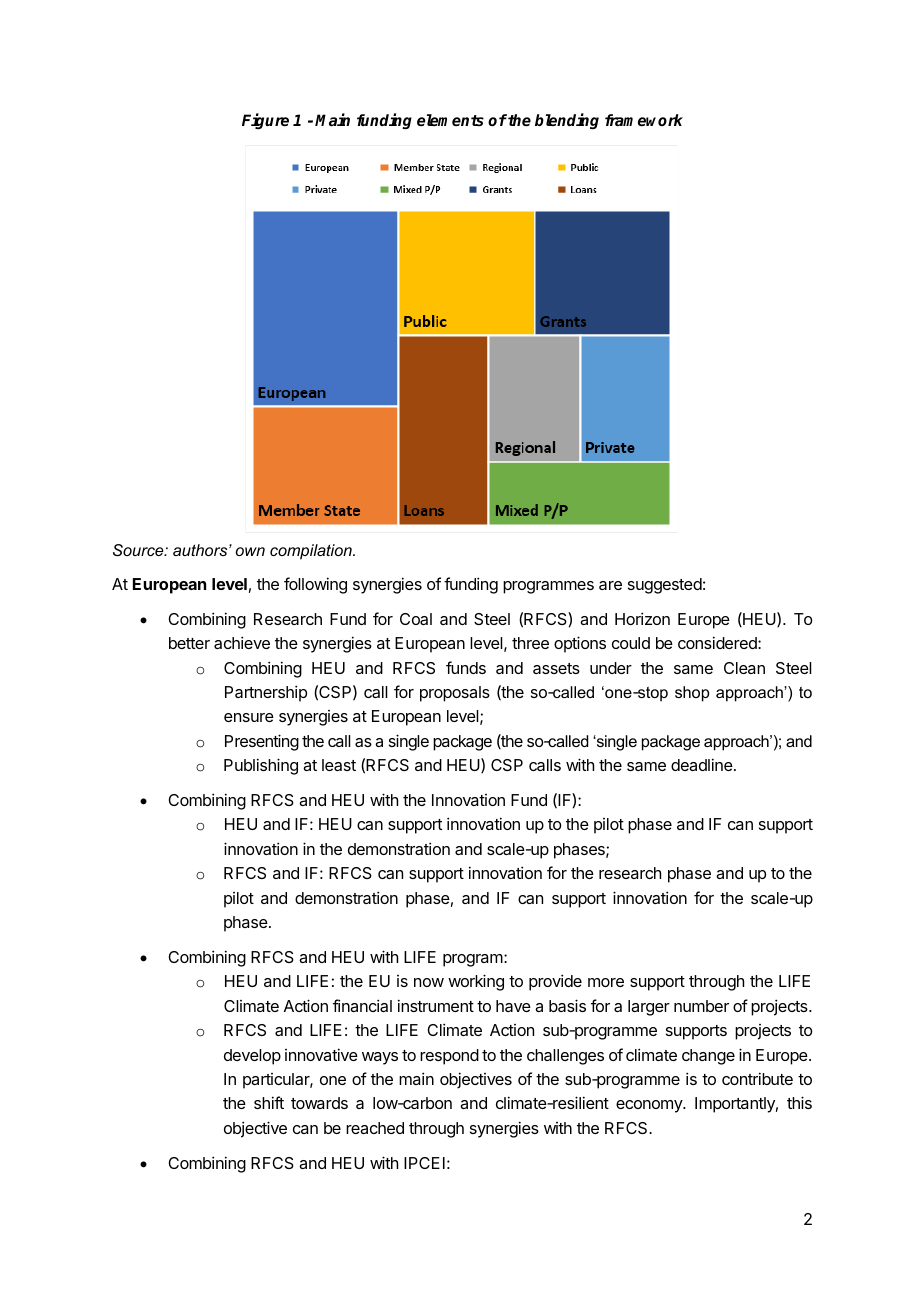  I want to click on elements, so click(450, 120).
